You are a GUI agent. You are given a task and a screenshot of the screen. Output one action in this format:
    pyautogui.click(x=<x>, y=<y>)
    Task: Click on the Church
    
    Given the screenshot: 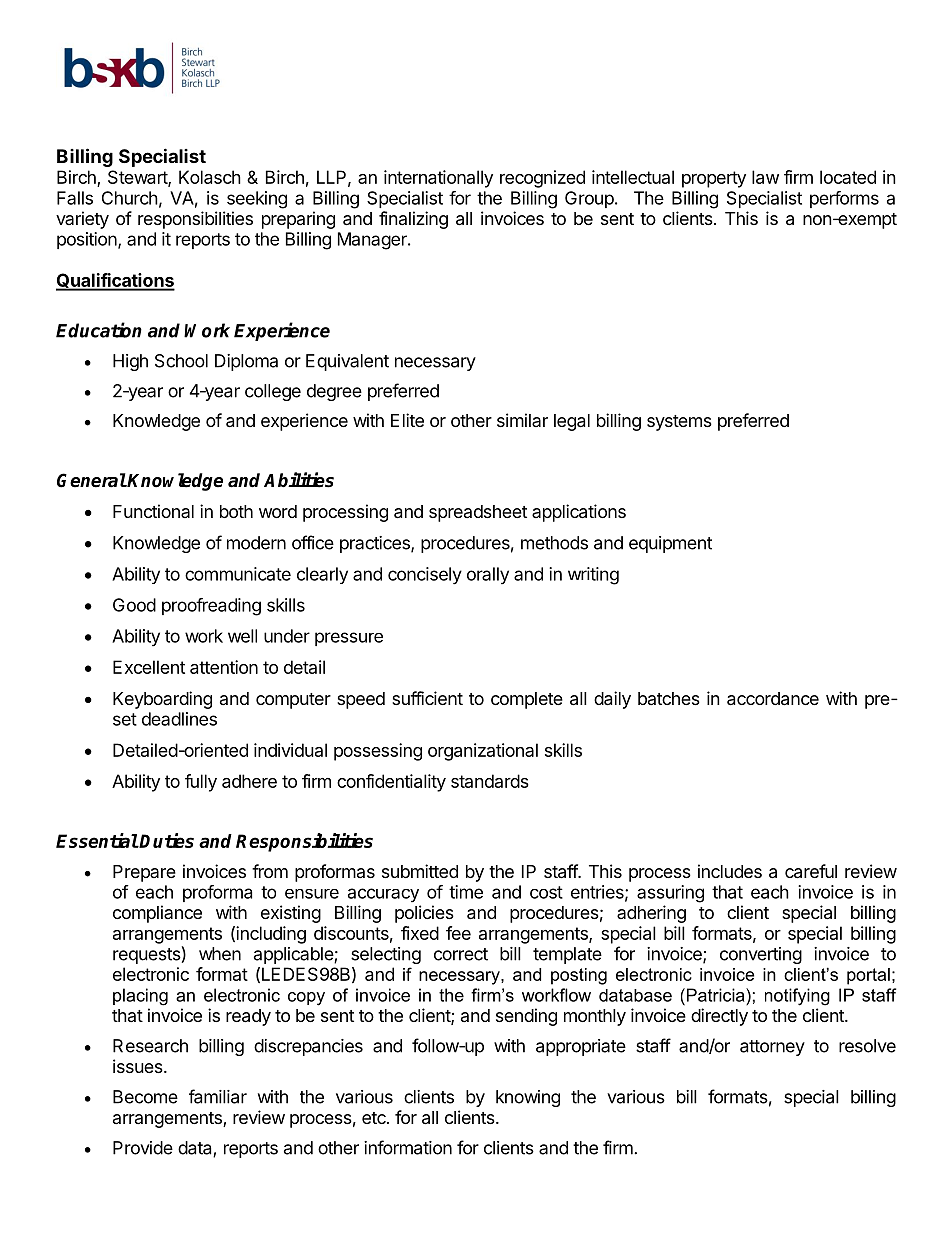 What is the action you would take?
    pyautogui.click(x=130, y=198)
